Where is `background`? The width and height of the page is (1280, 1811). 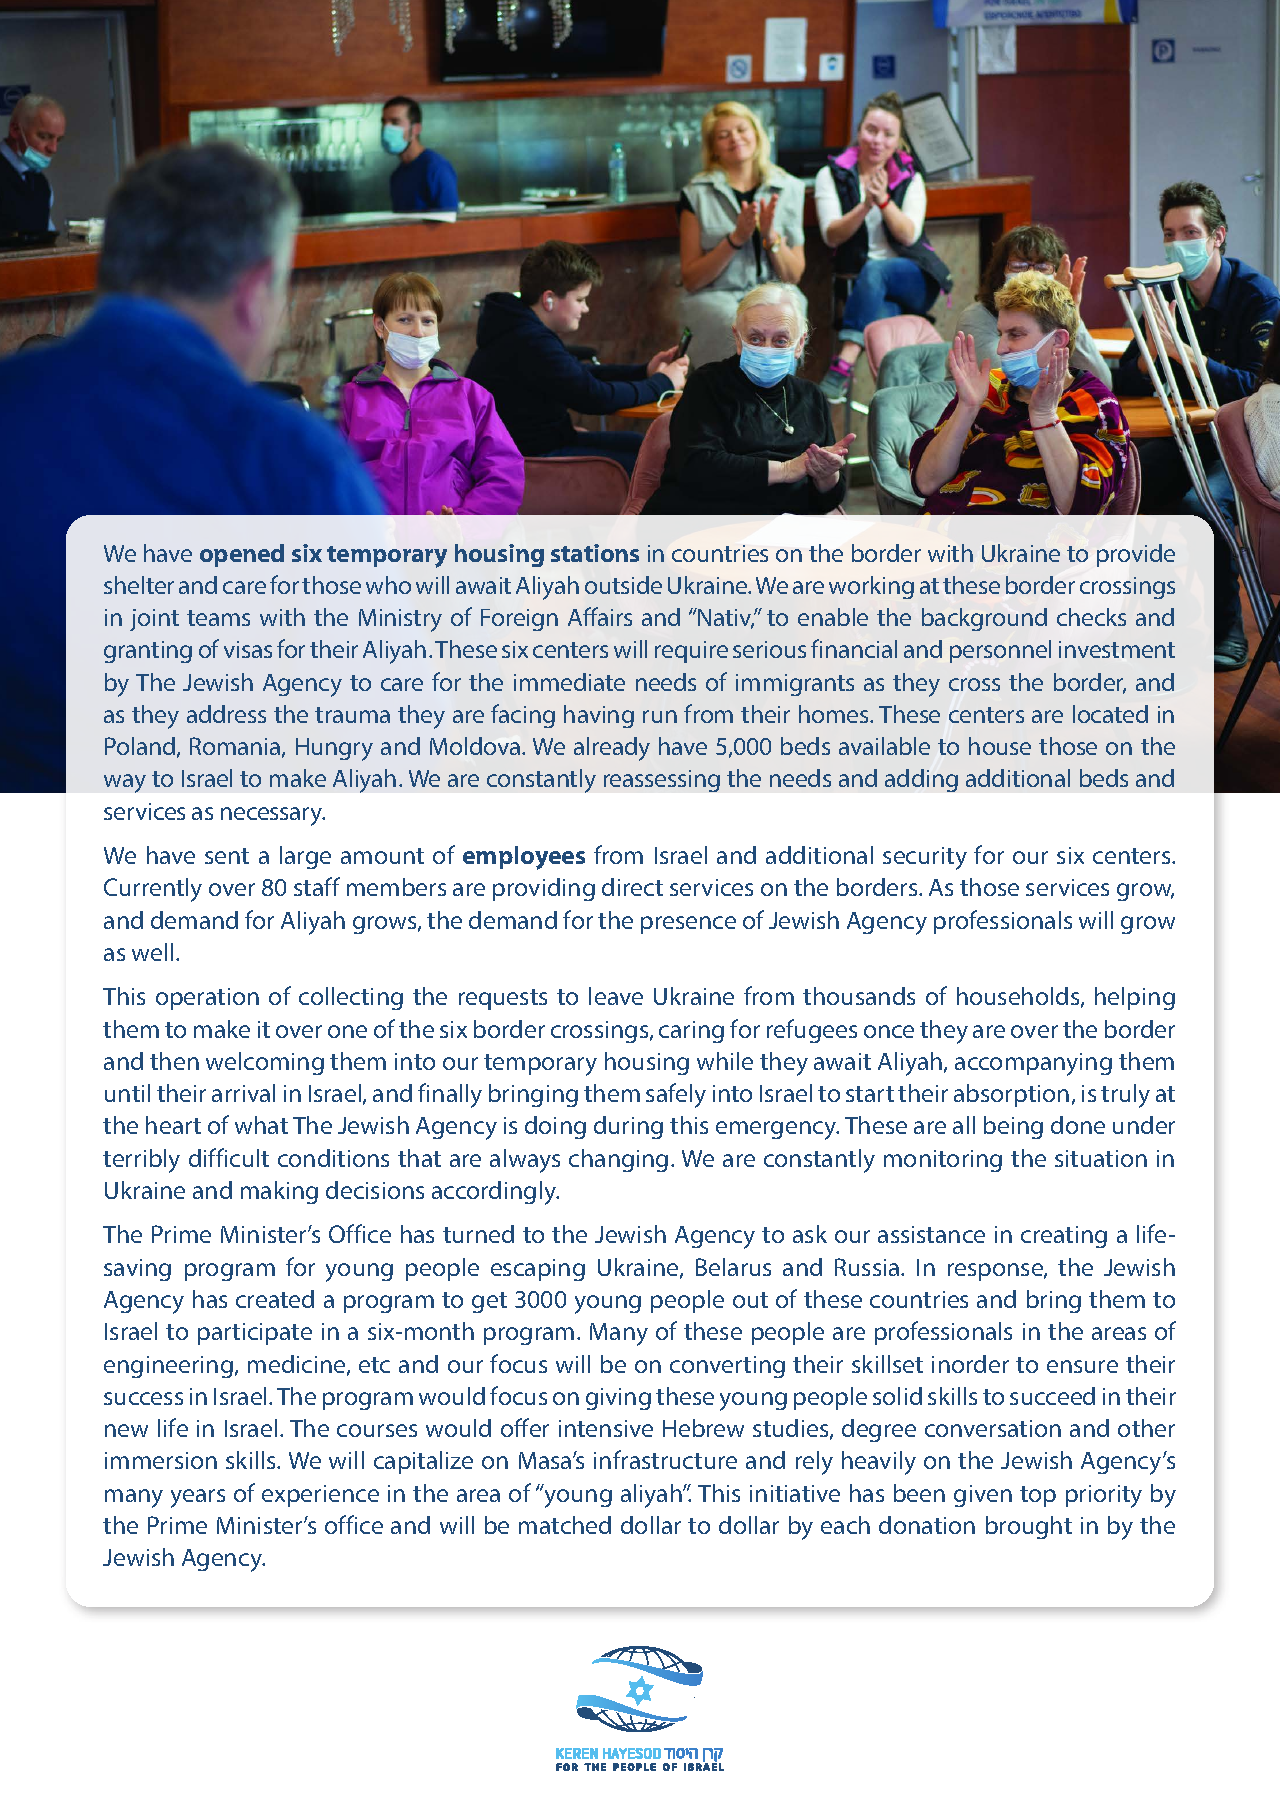
background is located at coordinates (984, 619).
